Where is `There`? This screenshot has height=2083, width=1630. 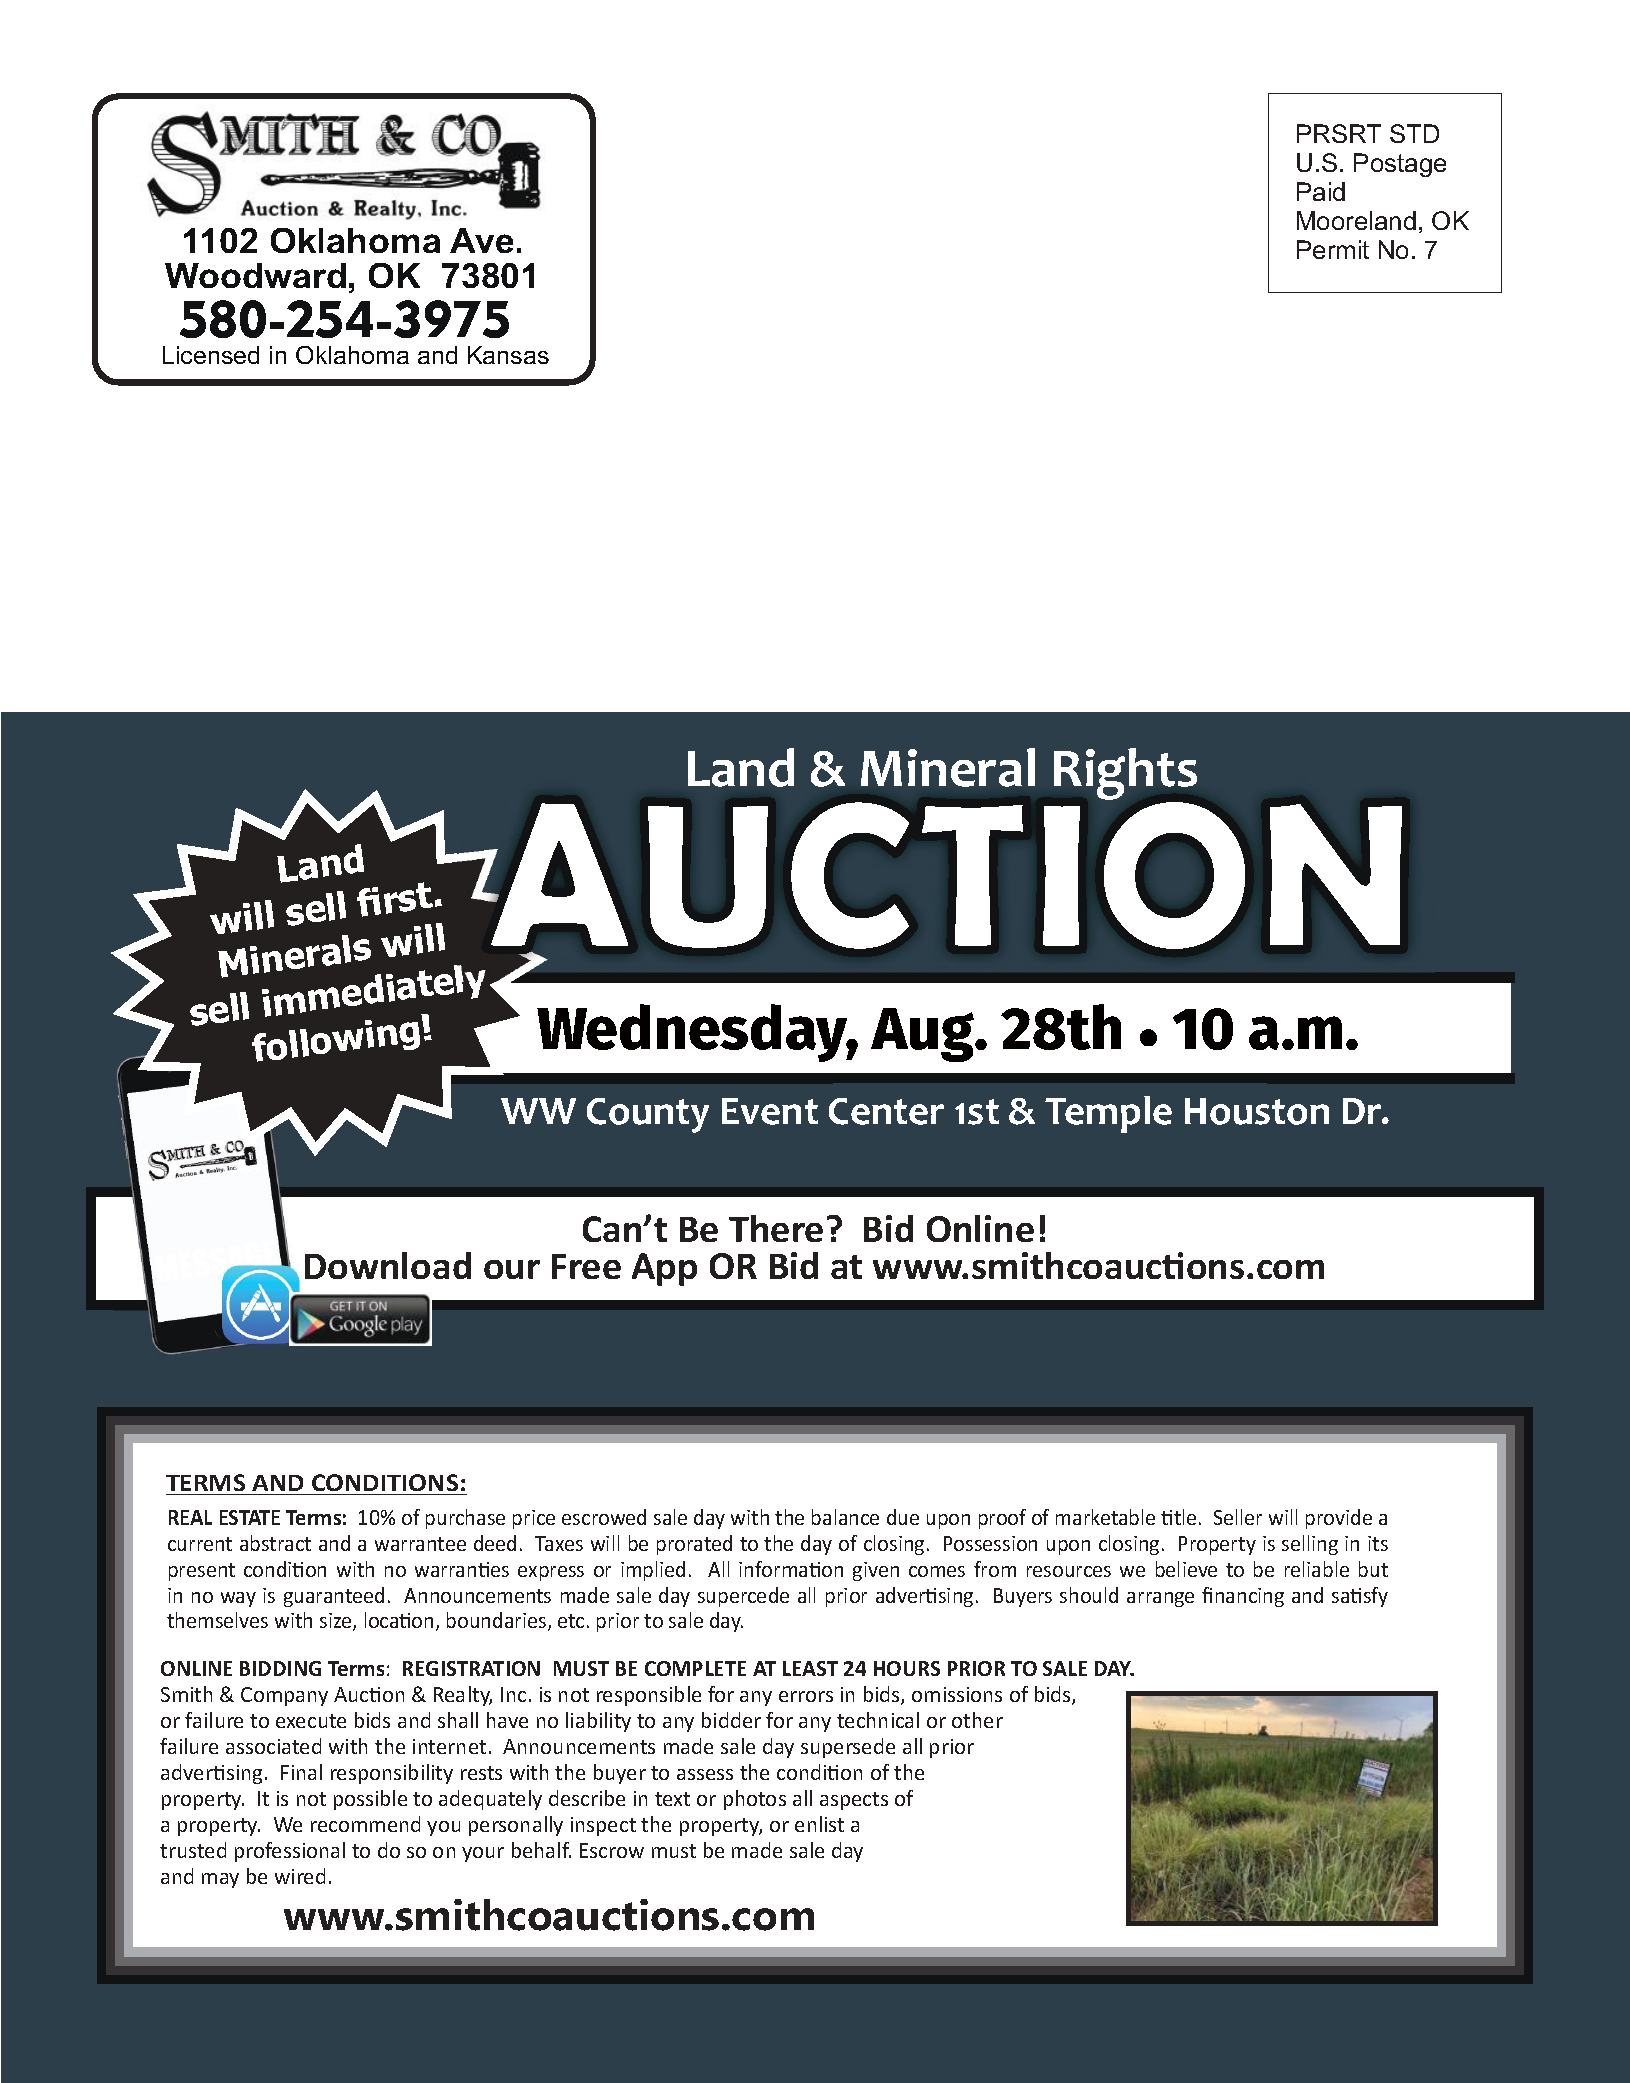
There is located at coordinates (776, 1228).
